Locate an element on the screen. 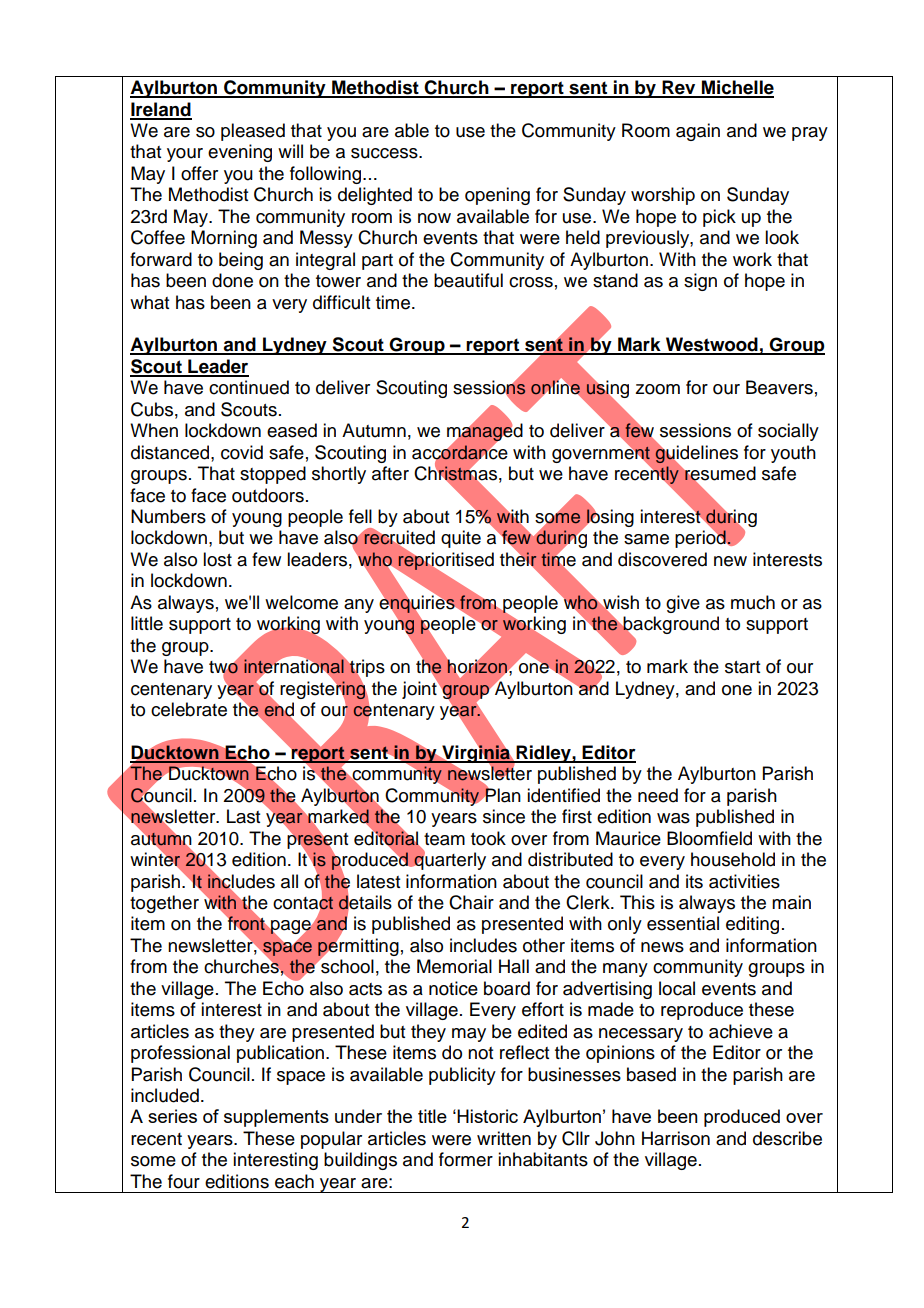  celebrate is located at coordinates (189, 709).
